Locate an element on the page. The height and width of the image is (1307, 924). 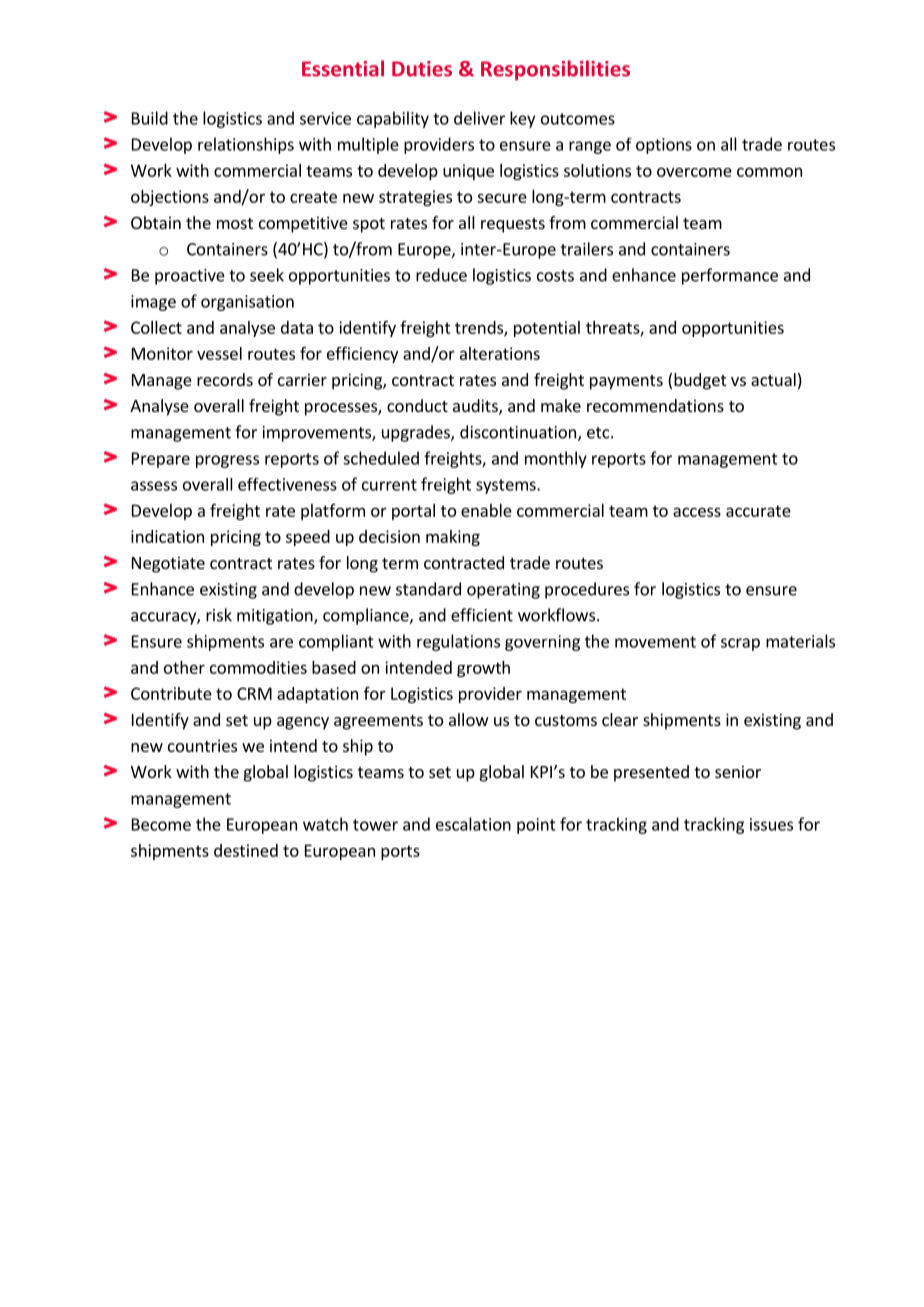
vessel is located at coordinates (219, 353).
